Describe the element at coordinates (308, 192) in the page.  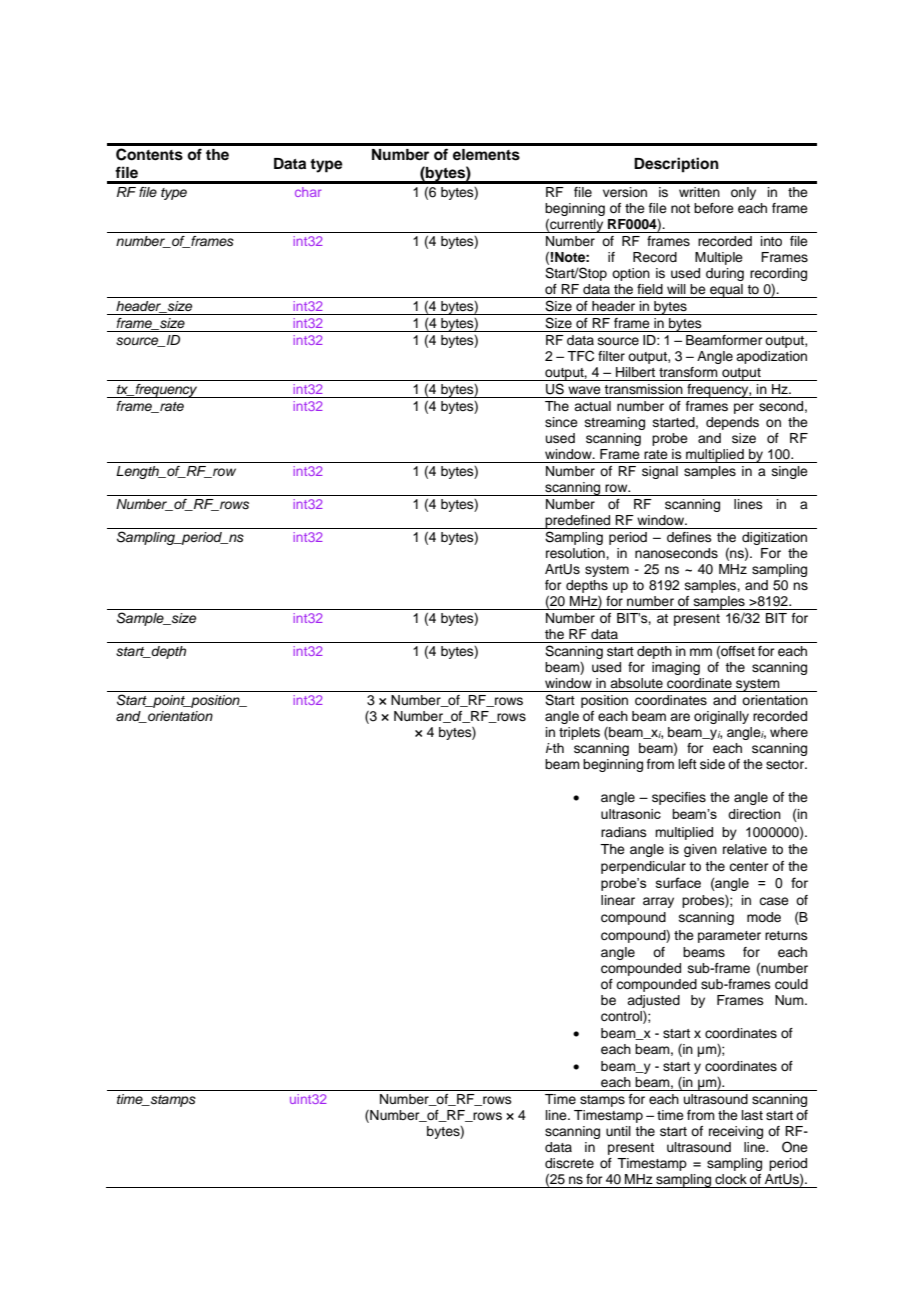
I see `char` at that location.
